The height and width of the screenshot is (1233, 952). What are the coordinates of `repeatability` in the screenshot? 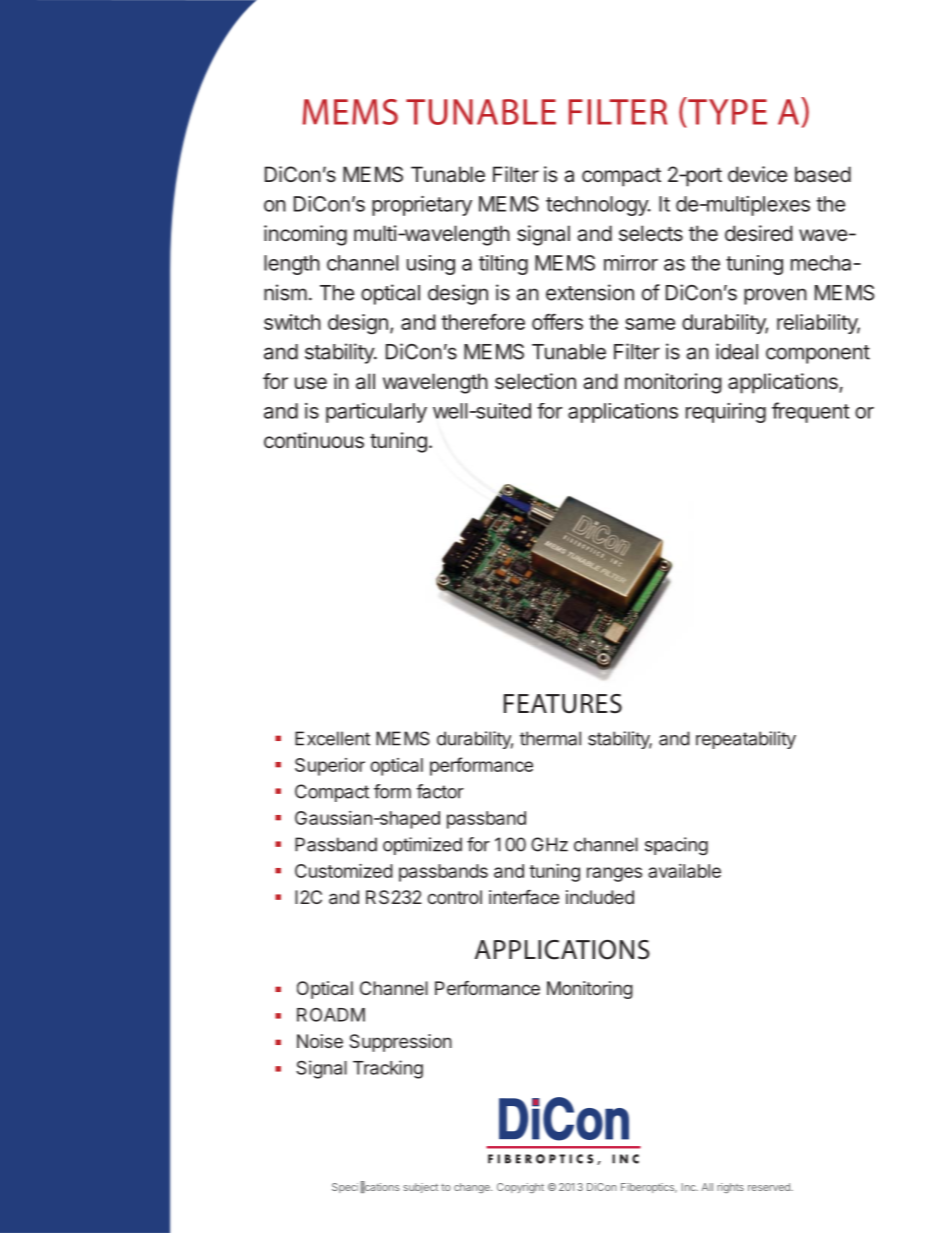 It's located at (746, 740).
